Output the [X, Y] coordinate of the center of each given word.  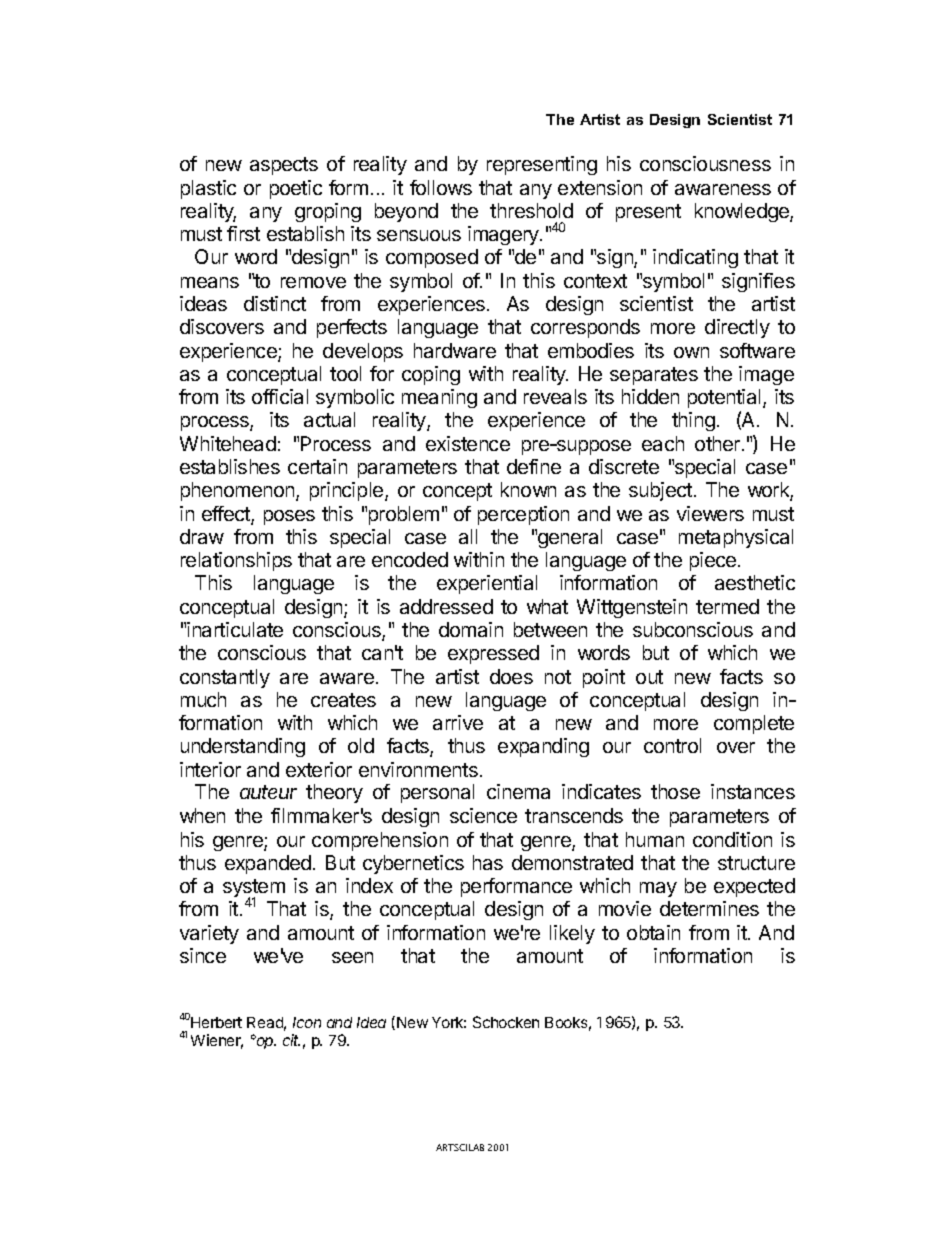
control [672, 745]
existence [468, 443]
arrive [458, 722]
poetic [296, 189]
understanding [243, 747]
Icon [307, 1022]
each [663, 443]
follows [441, 187]
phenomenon [239, 491]
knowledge [743, 212]
